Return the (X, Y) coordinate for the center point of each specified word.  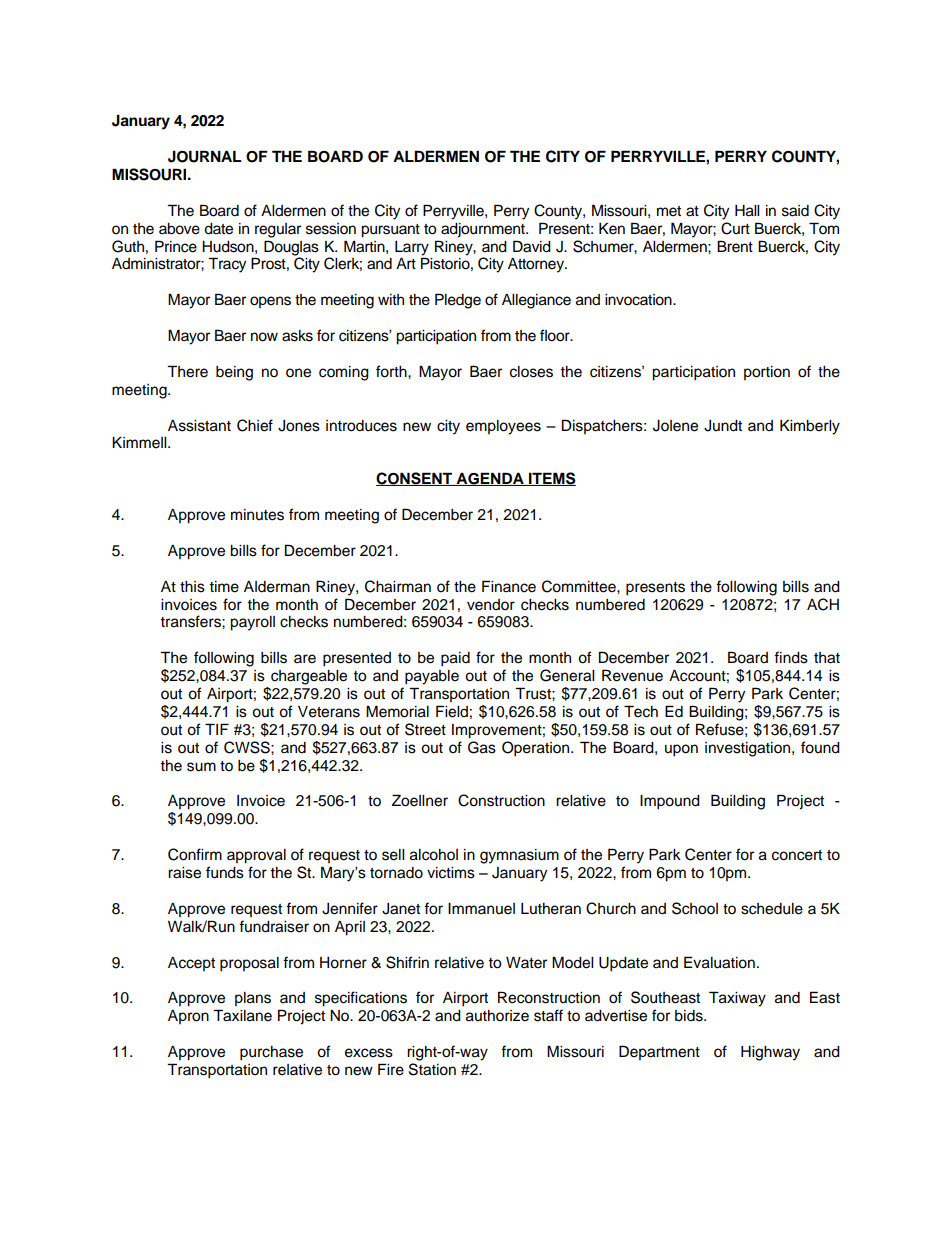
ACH (823, 604)
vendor (491, 605)
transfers (191, 621)
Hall (747, 211)
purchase (271, 1053)
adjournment (484, 230)
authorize (497, 1016)
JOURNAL (204, 156)
